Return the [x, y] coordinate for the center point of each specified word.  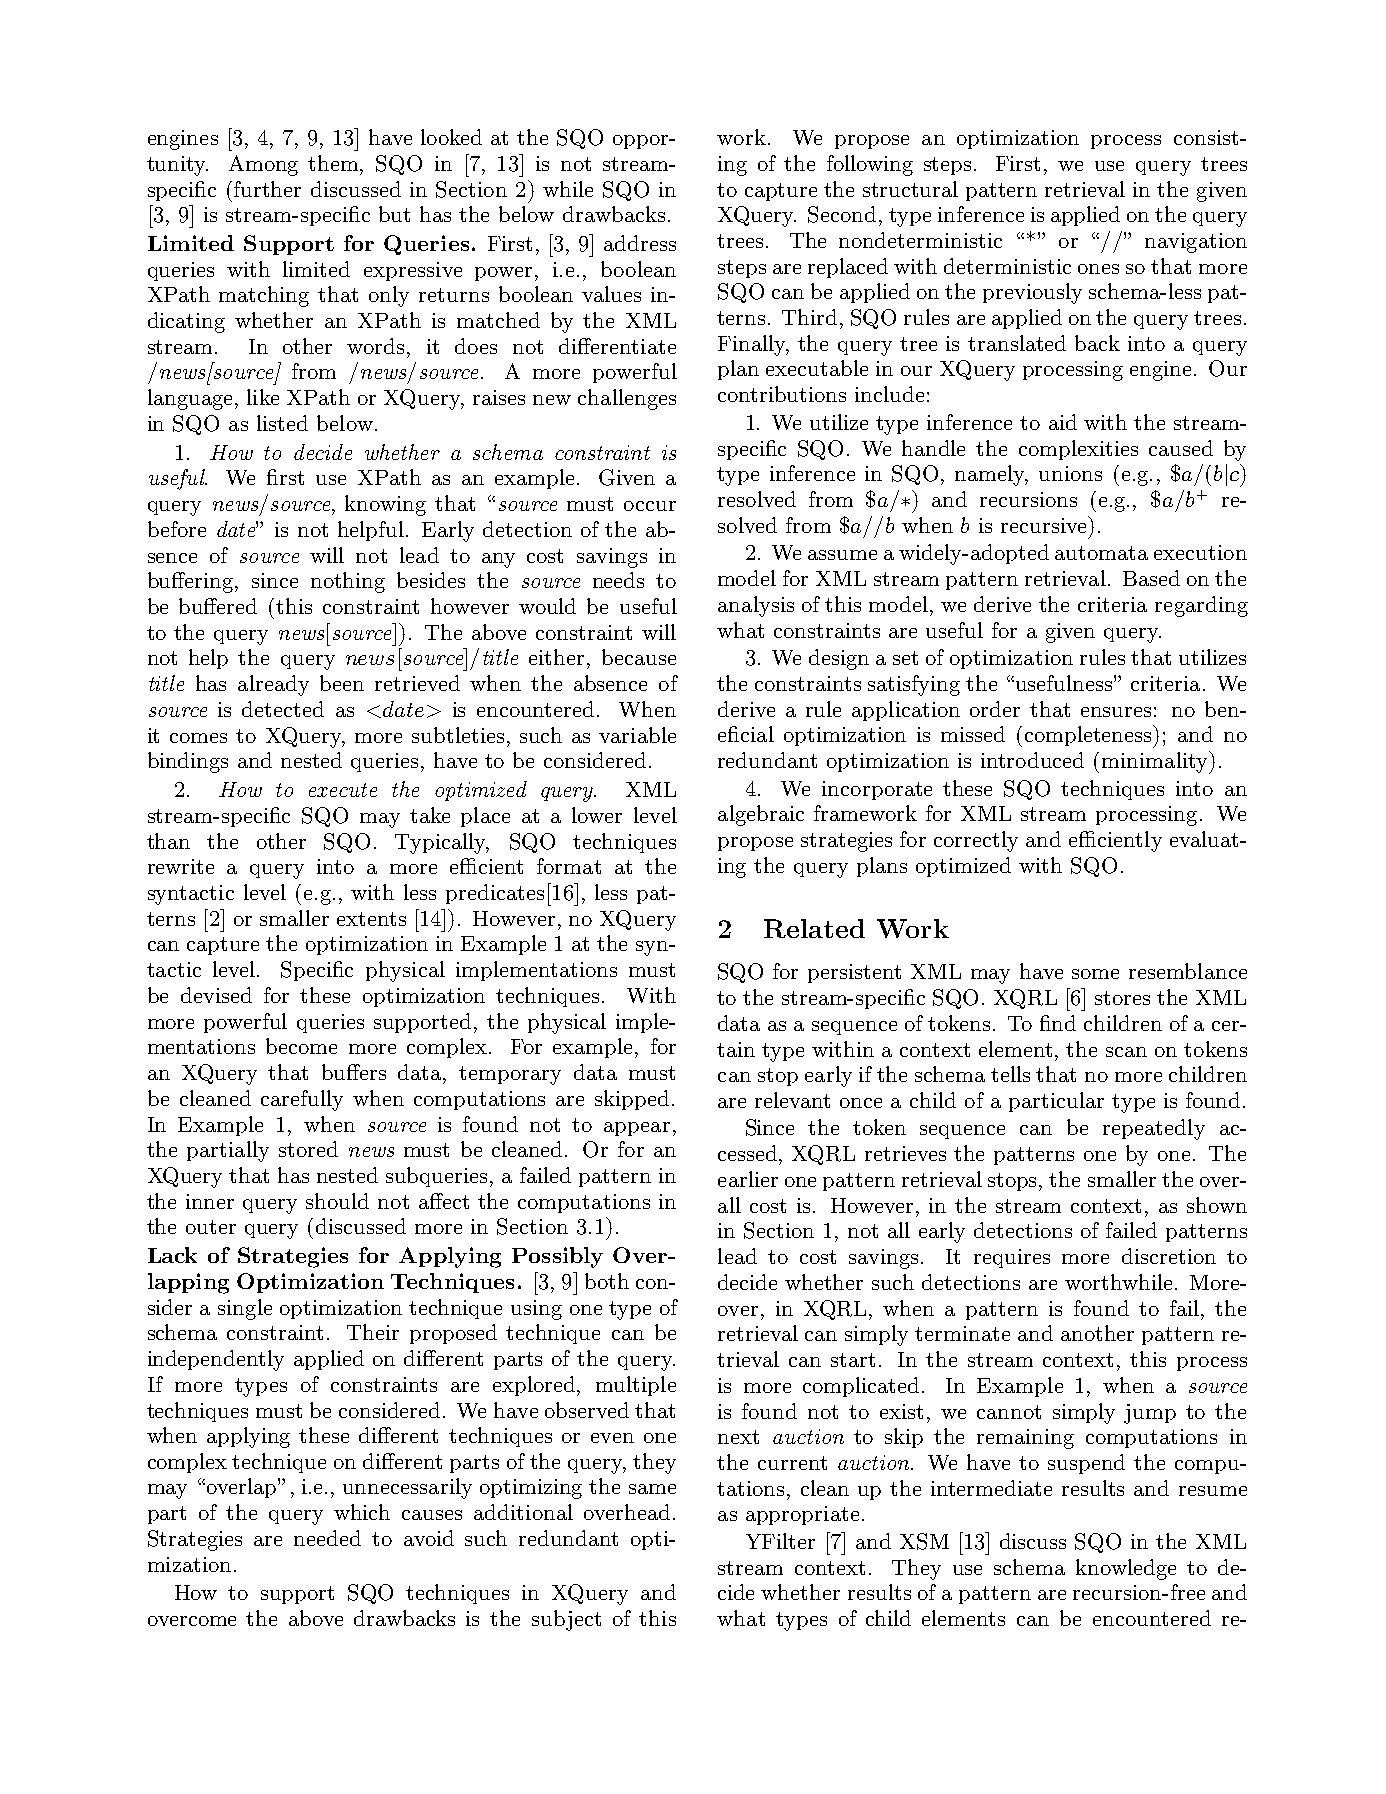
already [273, 685]
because [639, 657]
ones [1098, 269]
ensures [1116, 712]
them [334, 163]
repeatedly [1154, 1129]
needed [327, 1538]
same [652, 1489]
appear [637, 1129]
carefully [302, 1100]
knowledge [1126, 1569]
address [640, 243]
